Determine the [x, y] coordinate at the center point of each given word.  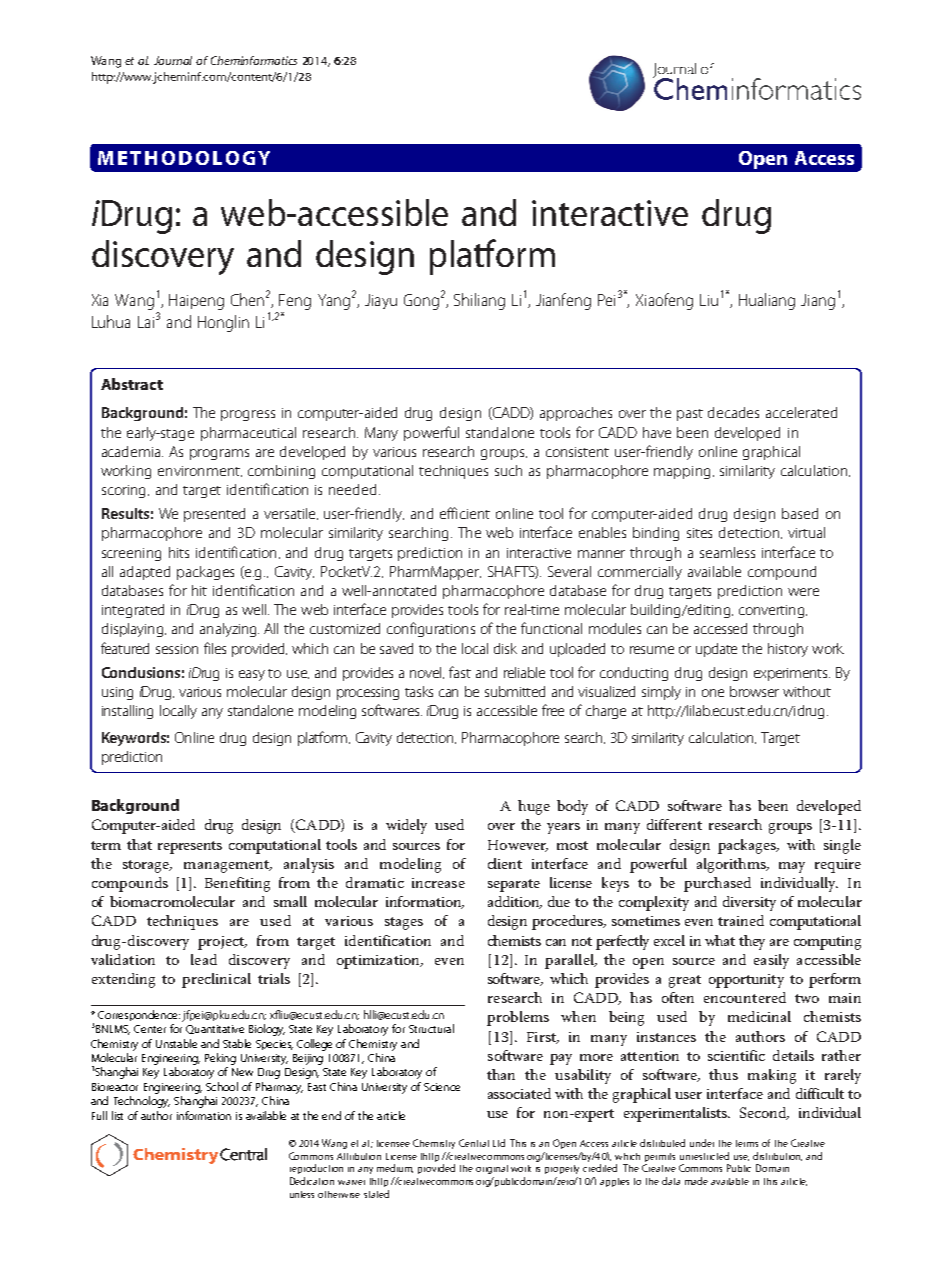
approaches [576, 414]
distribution [777, 1156]
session [177, 649]
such [508, 470]
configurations [431, 629]
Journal [173, 60]
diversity [749, 903]
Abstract [132, 384]
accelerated [801, 412]
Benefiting [237, 884]
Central [474, 1143]
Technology [142, 1102]
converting [773, 611]
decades [733, 412]
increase [438, 883]
